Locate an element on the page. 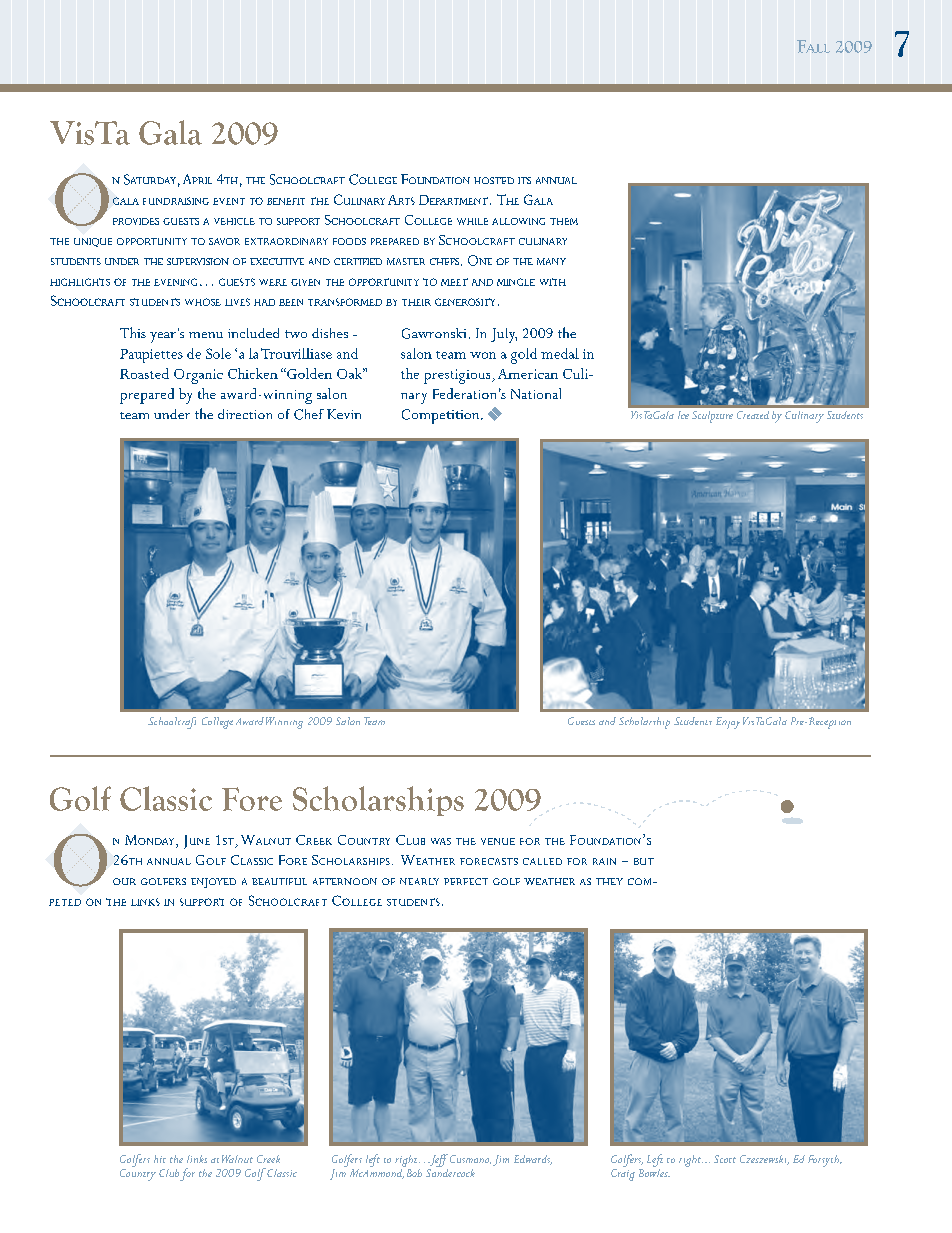 The width and height of the document is (952, 1233). while is located at coordinates (472, 221).
